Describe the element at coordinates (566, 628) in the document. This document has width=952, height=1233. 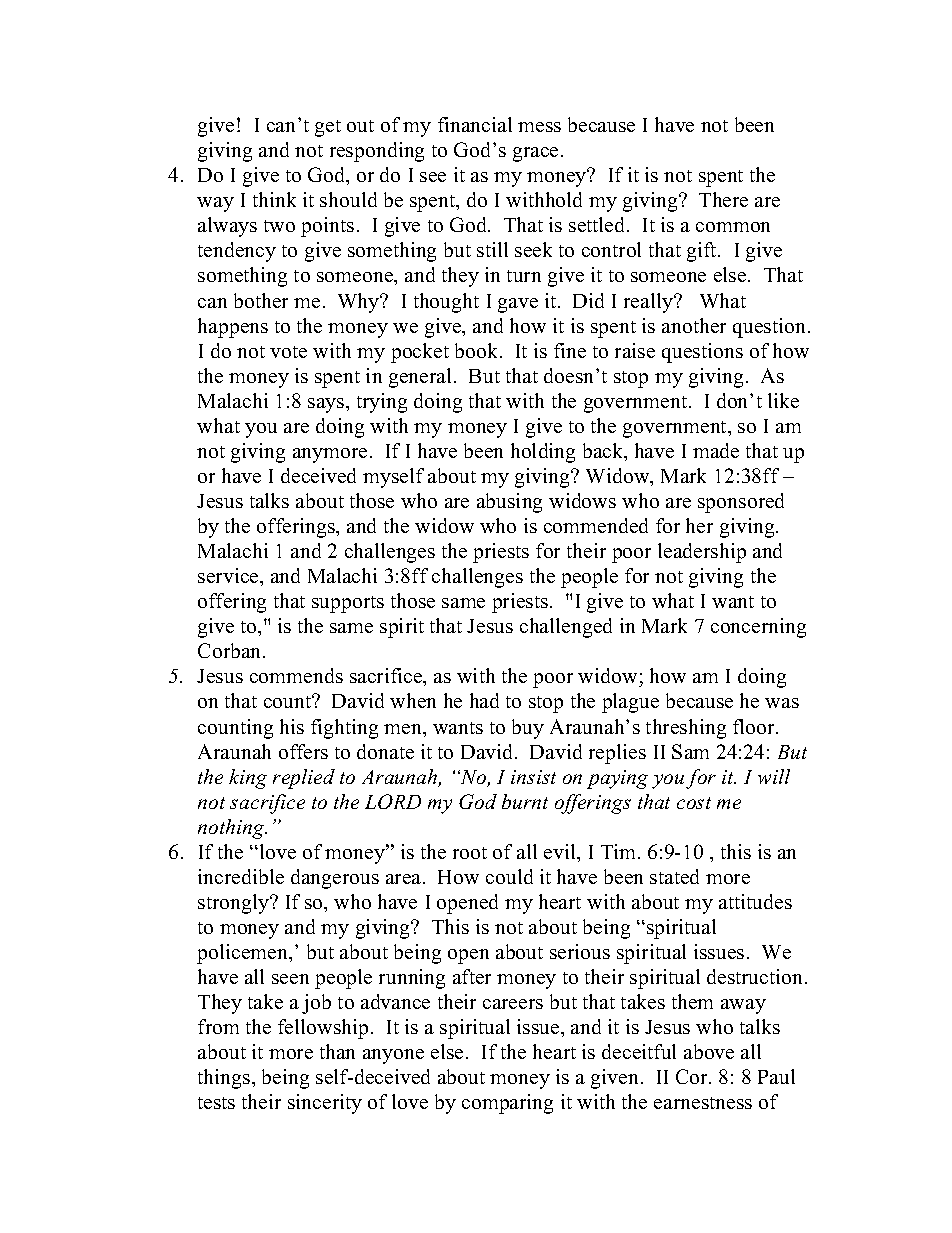
I see `challenged` at that location.
